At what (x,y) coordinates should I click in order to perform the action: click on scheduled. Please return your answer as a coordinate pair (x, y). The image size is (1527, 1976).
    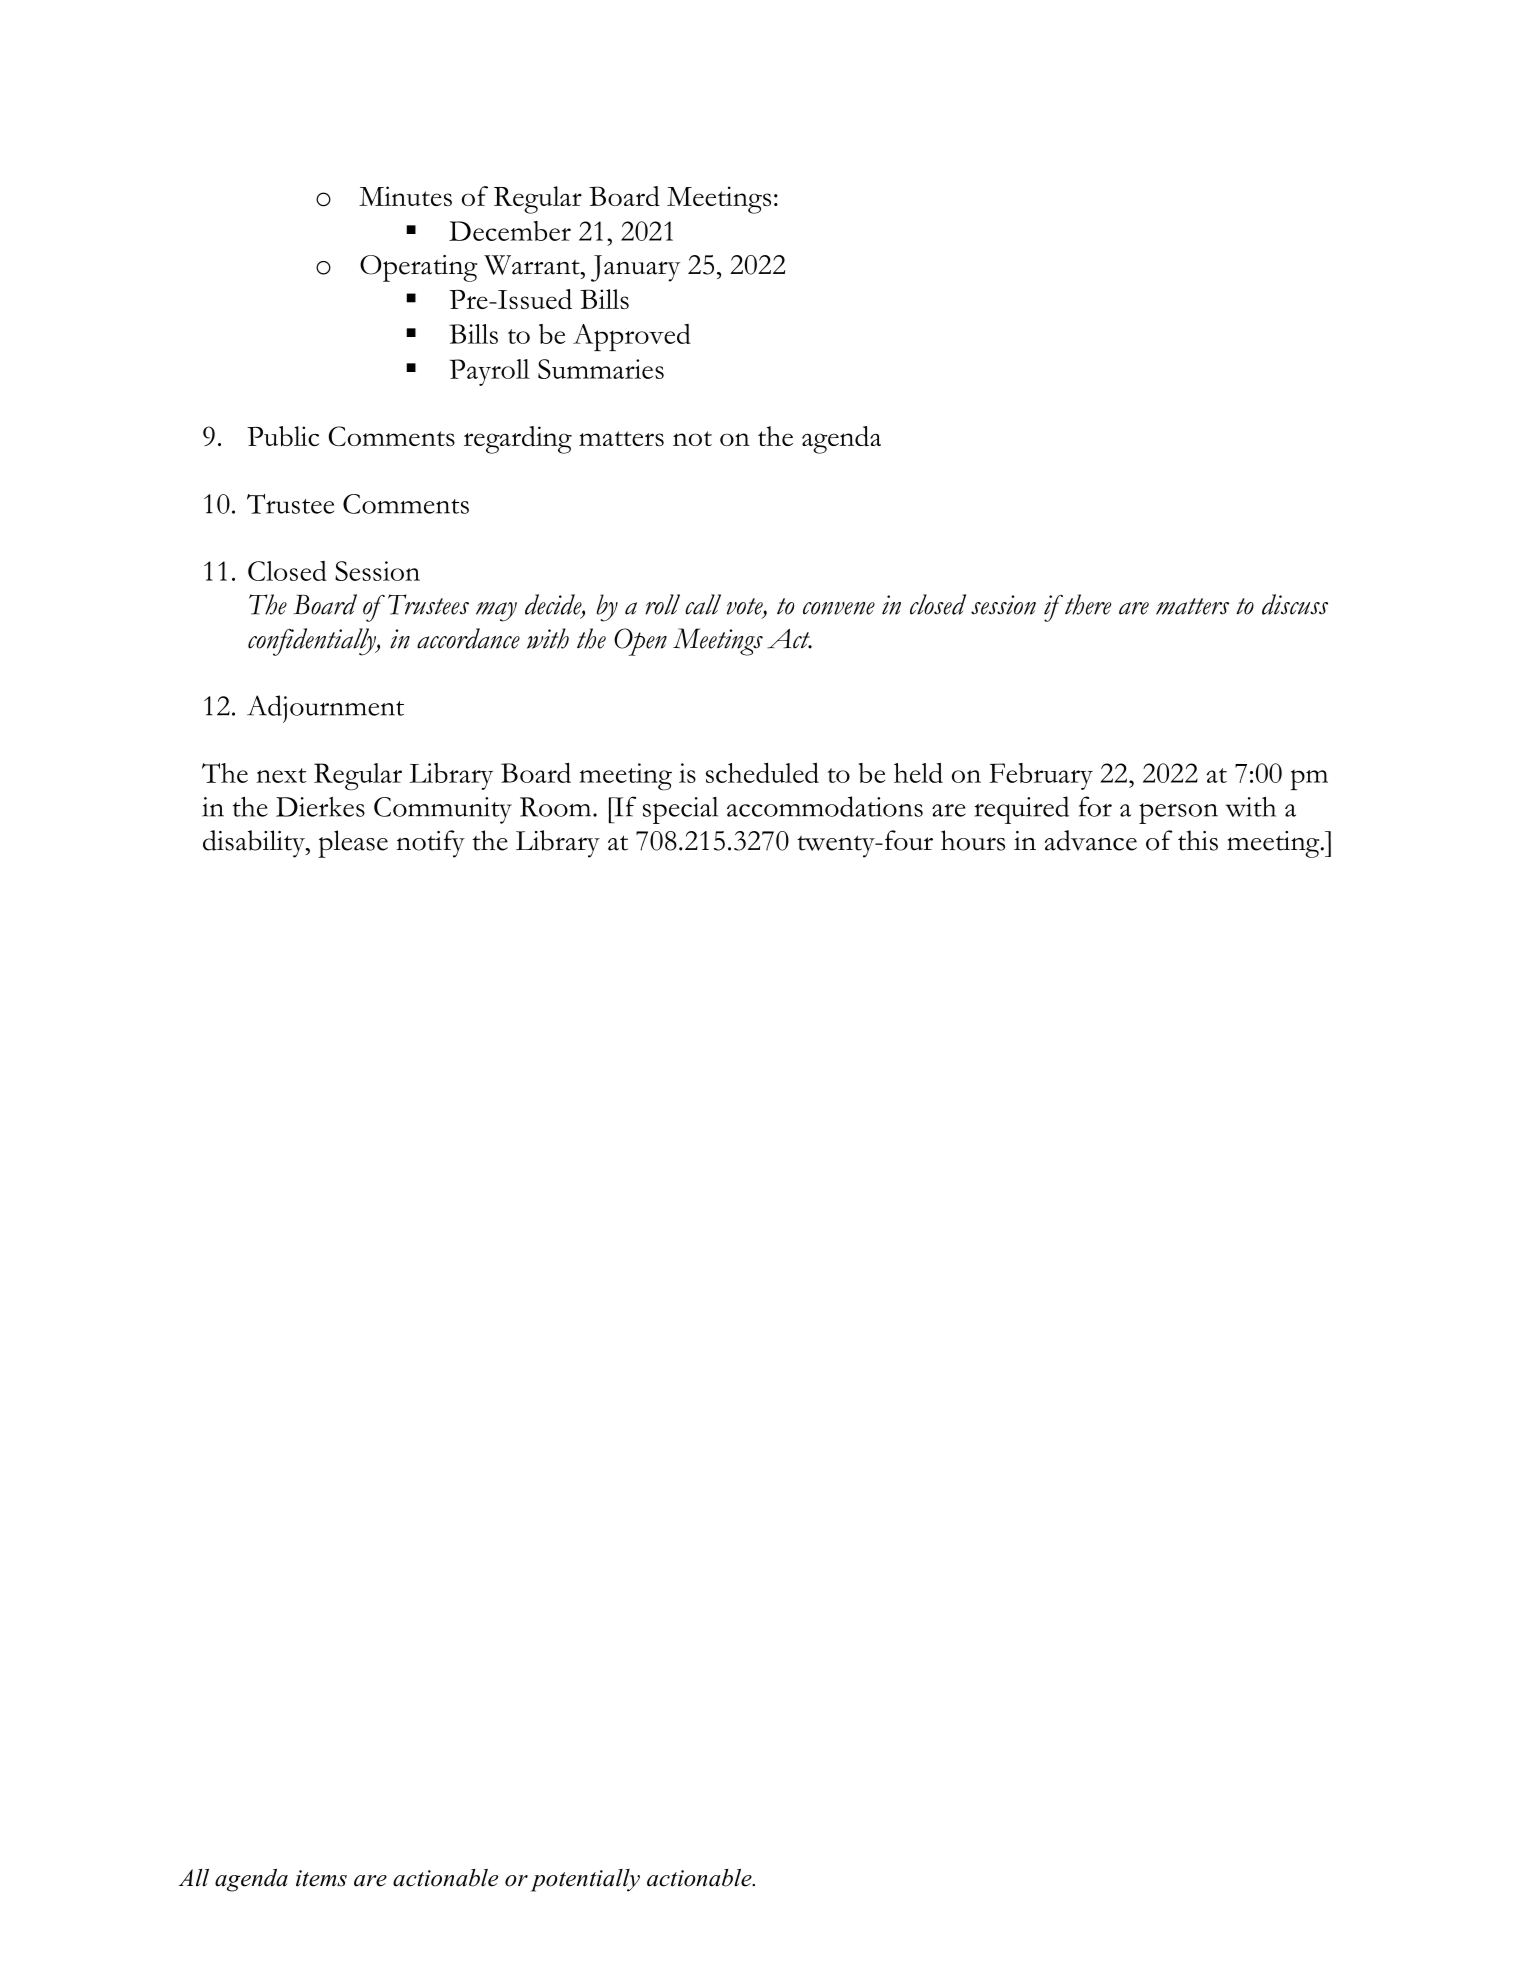
    Looking at the image, I should click on (762, 773).
